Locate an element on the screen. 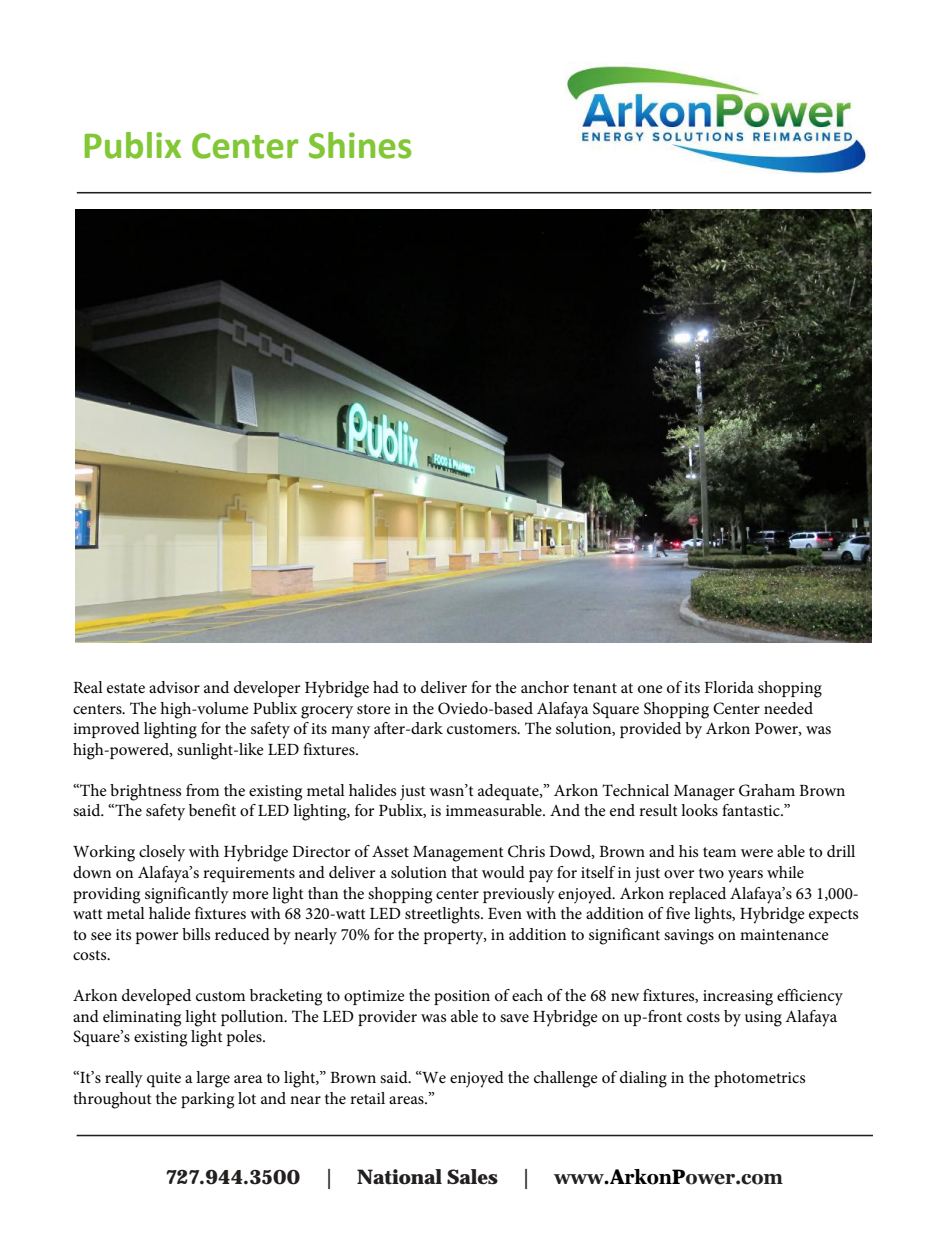  parking is located at coordinates (207, 1100).
